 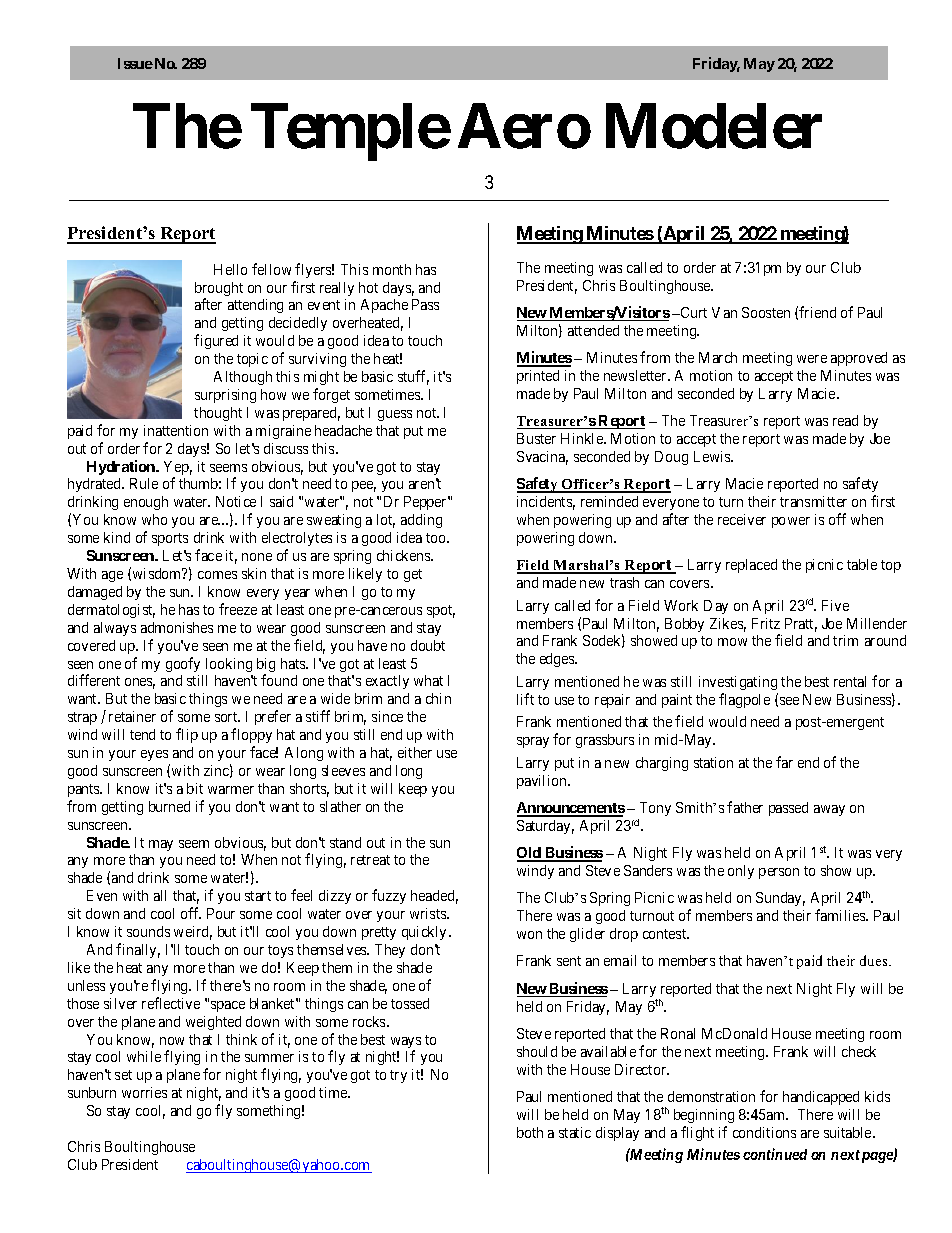 What do you see at coordinates (784, 762) in the page?
I see `far` at bounding box center [784, 762].
